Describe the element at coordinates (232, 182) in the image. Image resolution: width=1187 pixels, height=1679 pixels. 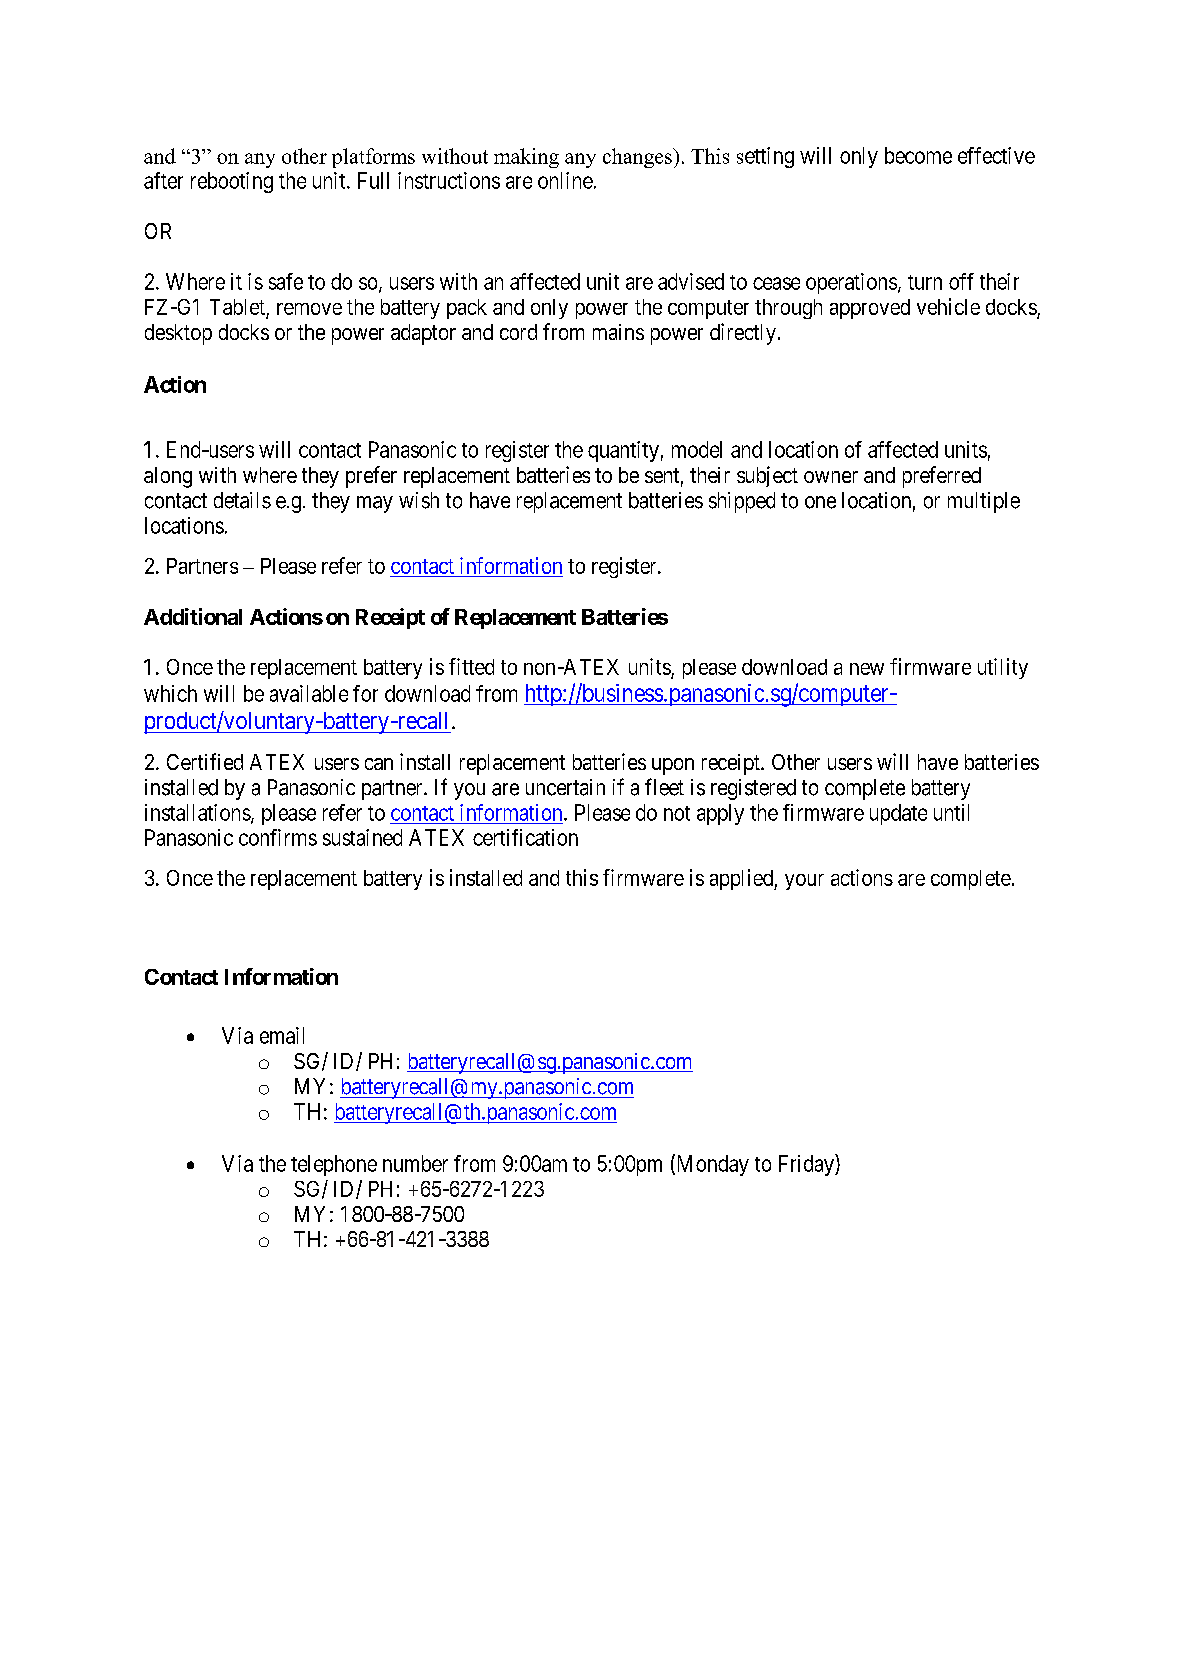
I see `rebooting` at that location.
